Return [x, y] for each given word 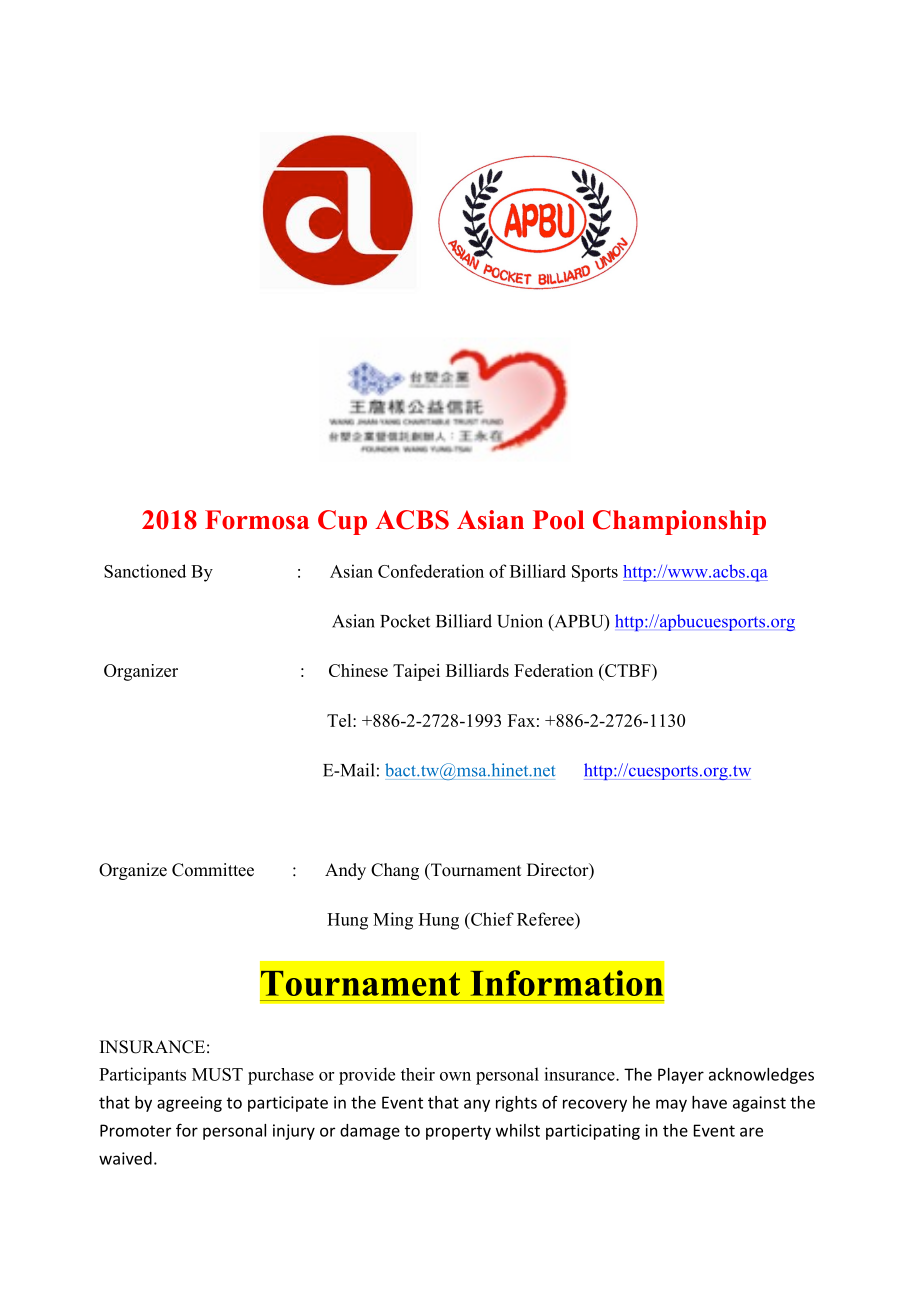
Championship [679, 522]
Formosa [257, 520]
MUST [217, 1074]
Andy [345, 871]
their [418, 1074]
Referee [546, 919]
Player [681, 1076]
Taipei [416, 672]
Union [520, 621]
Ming [393, 921]
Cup [342, 522]
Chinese [358, 670]
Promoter [135, 1130]
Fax [521, 720]
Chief [491, 919]
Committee [213, 870]
